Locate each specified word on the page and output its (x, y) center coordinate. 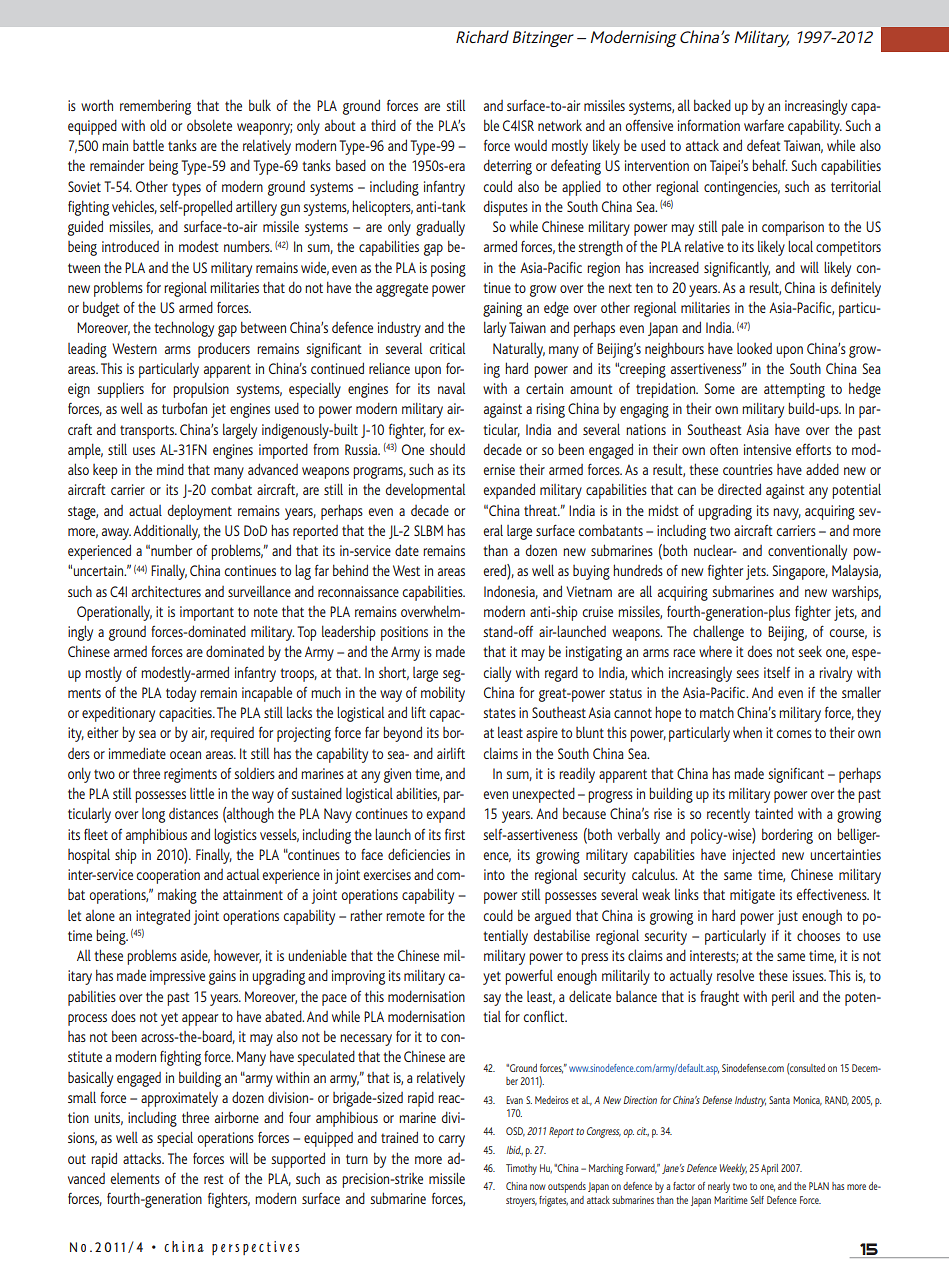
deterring (508, 167)
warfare (764, 125)
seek (810, 651)
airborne (237, 1117)
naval (451, 388)
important (207, 613)
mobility (443, 694)
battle (148, 145)
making (177, 896)
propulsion (201, 390)
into (494, 874)
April (769, 1169)
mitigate (752, 896)
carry (452, 1141)
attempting (794, 390)
